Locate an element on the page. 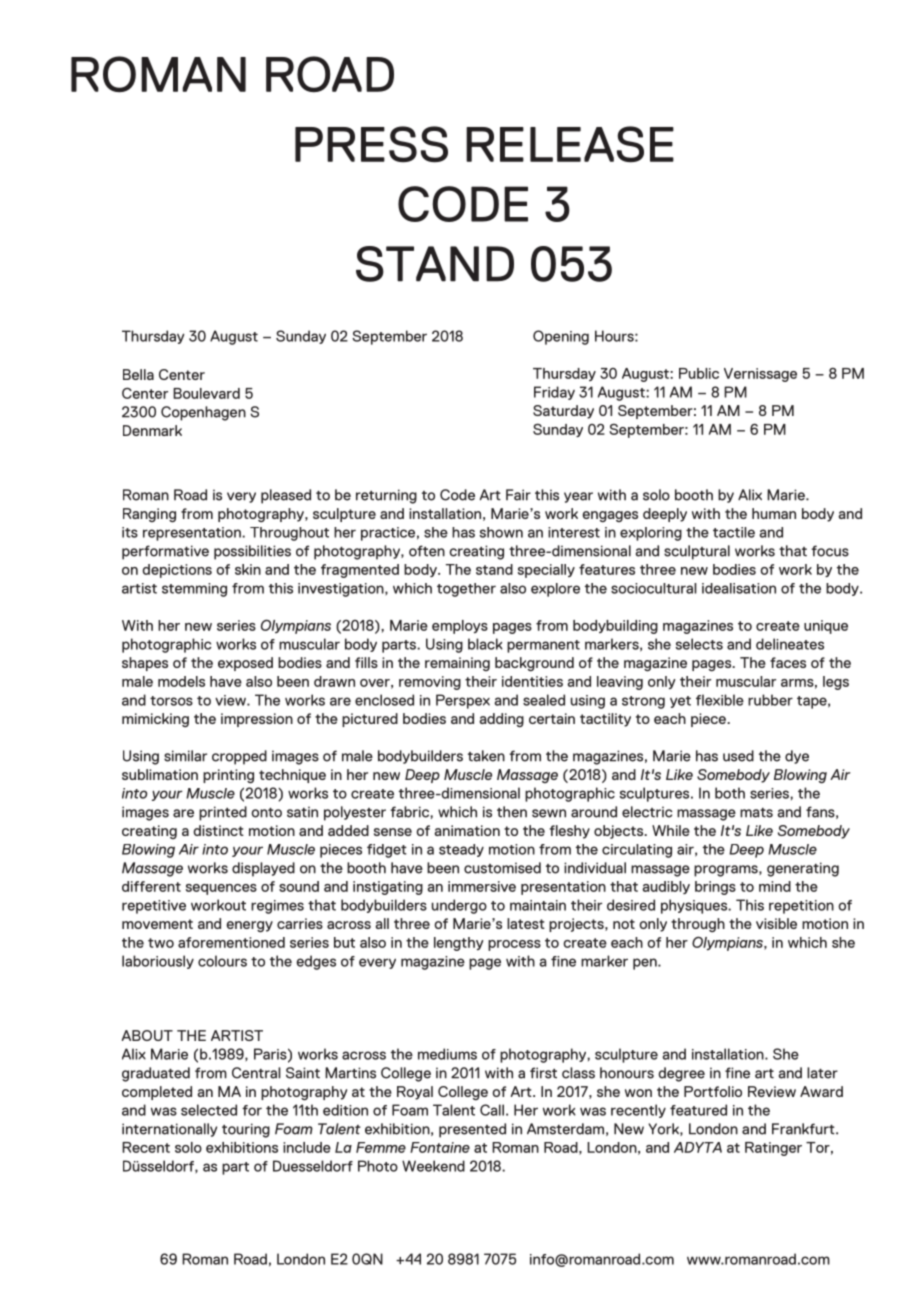  Ranging is located at coordinates (149, 515).
